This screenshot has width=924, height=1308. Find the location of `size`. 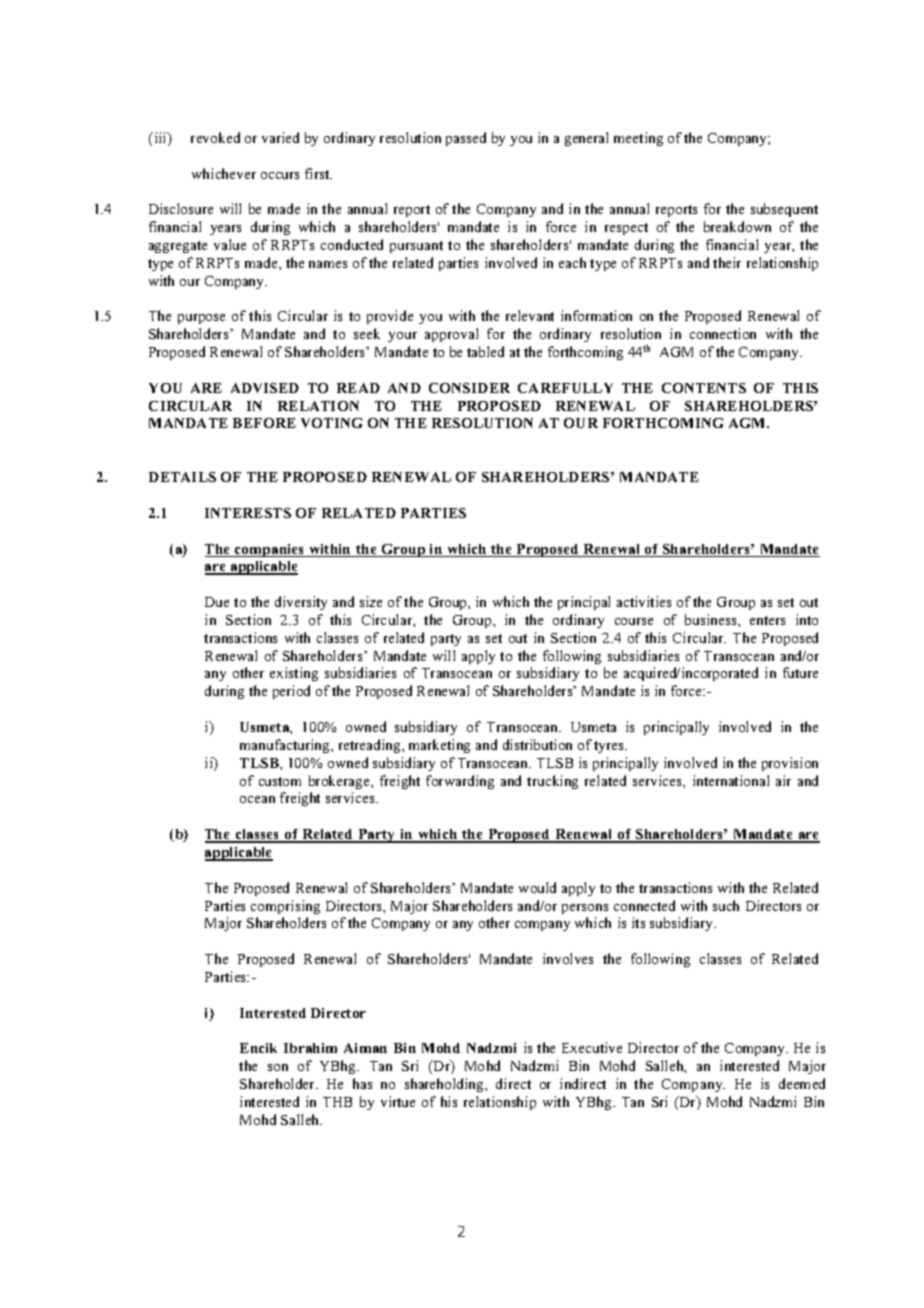

size is located at coordinates (371, 601).
